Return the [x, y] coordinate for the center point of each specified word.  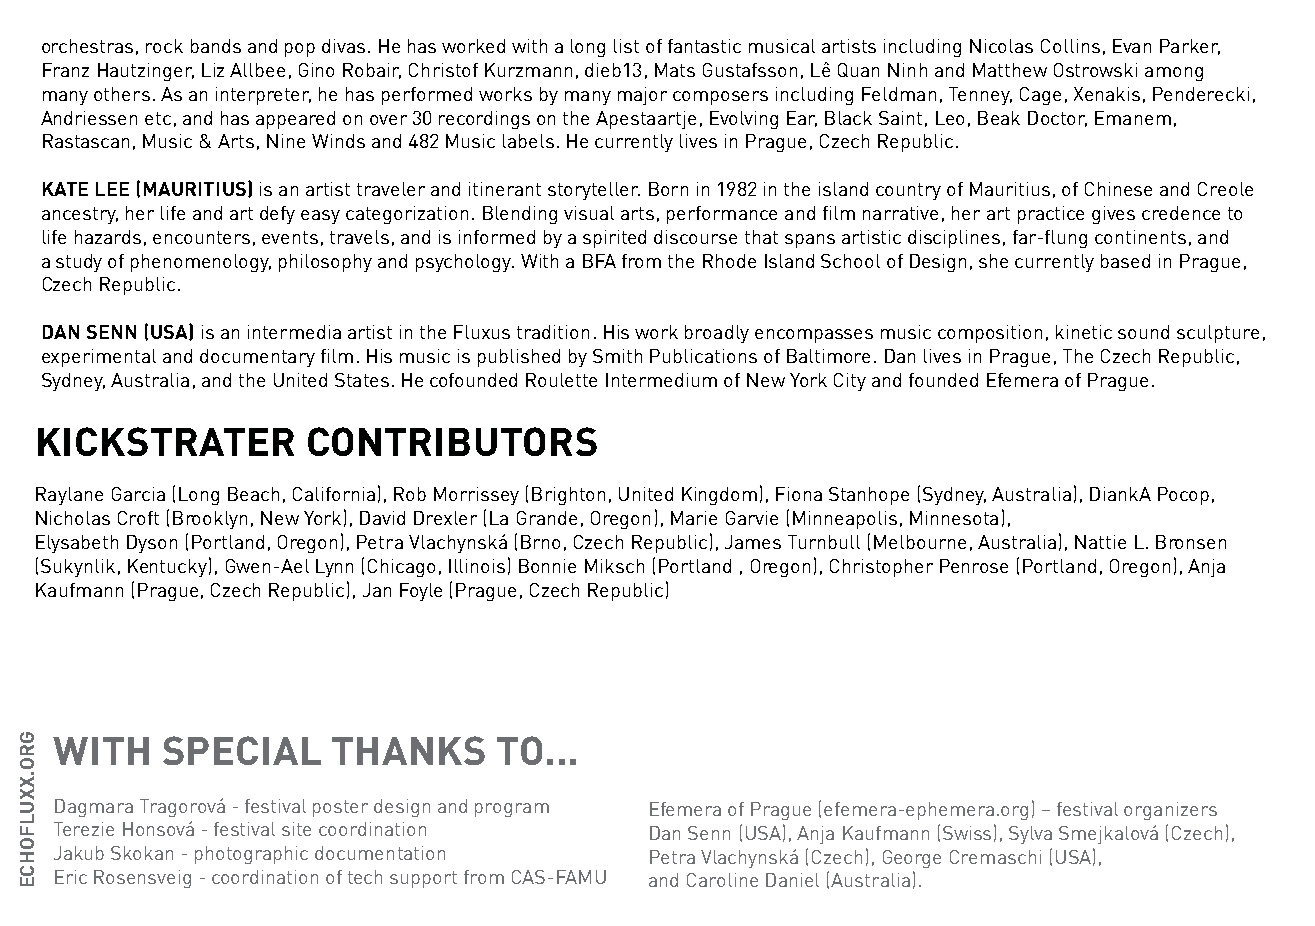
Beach [253, 494]
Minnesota [954, 518]
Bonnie [547, 566]
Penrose [974, 566]
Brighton [568, 496]
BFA [599, 261]
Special [242, 750]
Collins [1070, 46]
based [1125, 261]
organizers [1170, 811]
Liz [213, 70]
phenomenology [201, 263]
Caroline [722, 880]
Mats [675, 70]
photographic [251, 855]
